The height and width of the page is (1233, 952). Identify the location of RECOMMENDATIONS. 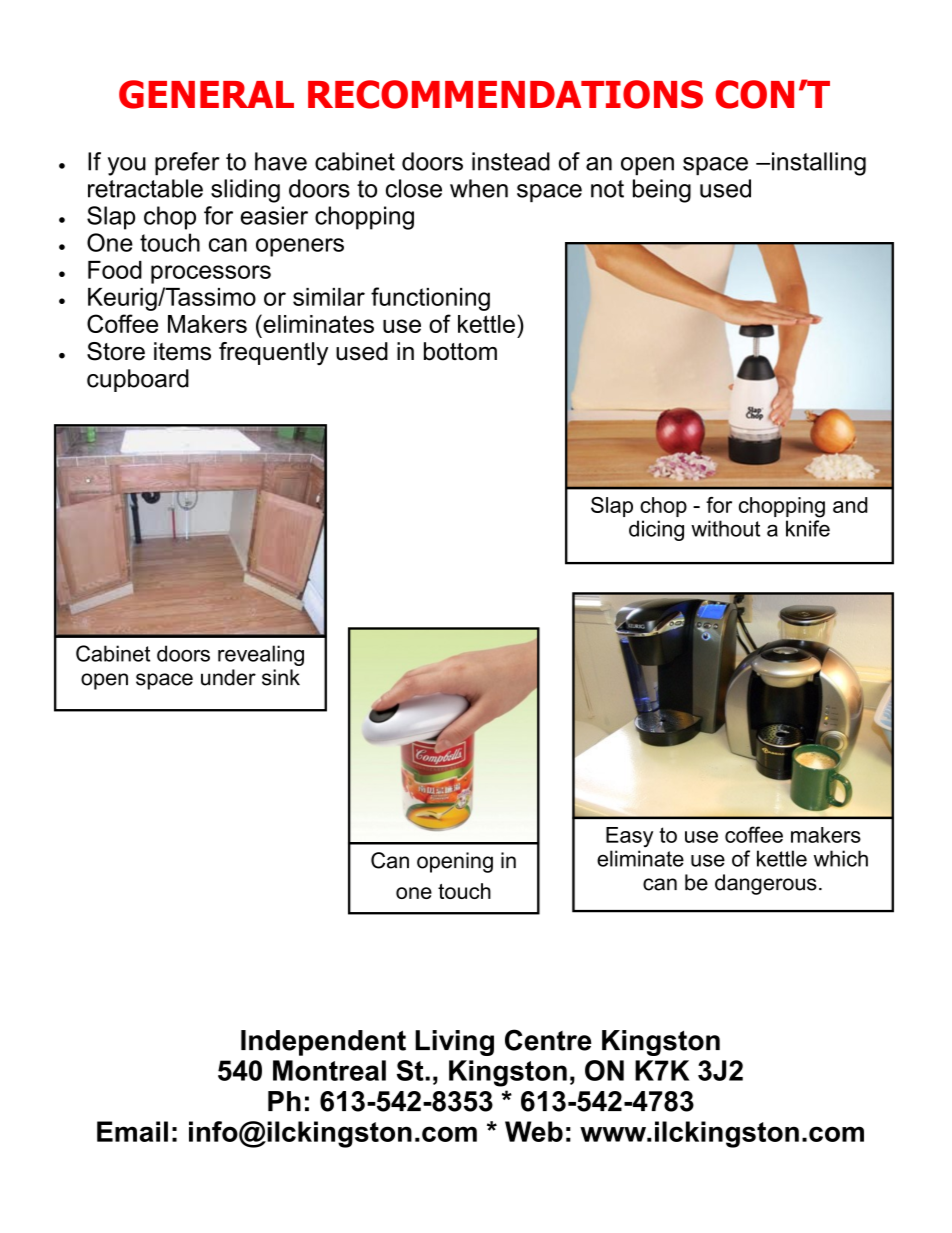
(505, 94).
